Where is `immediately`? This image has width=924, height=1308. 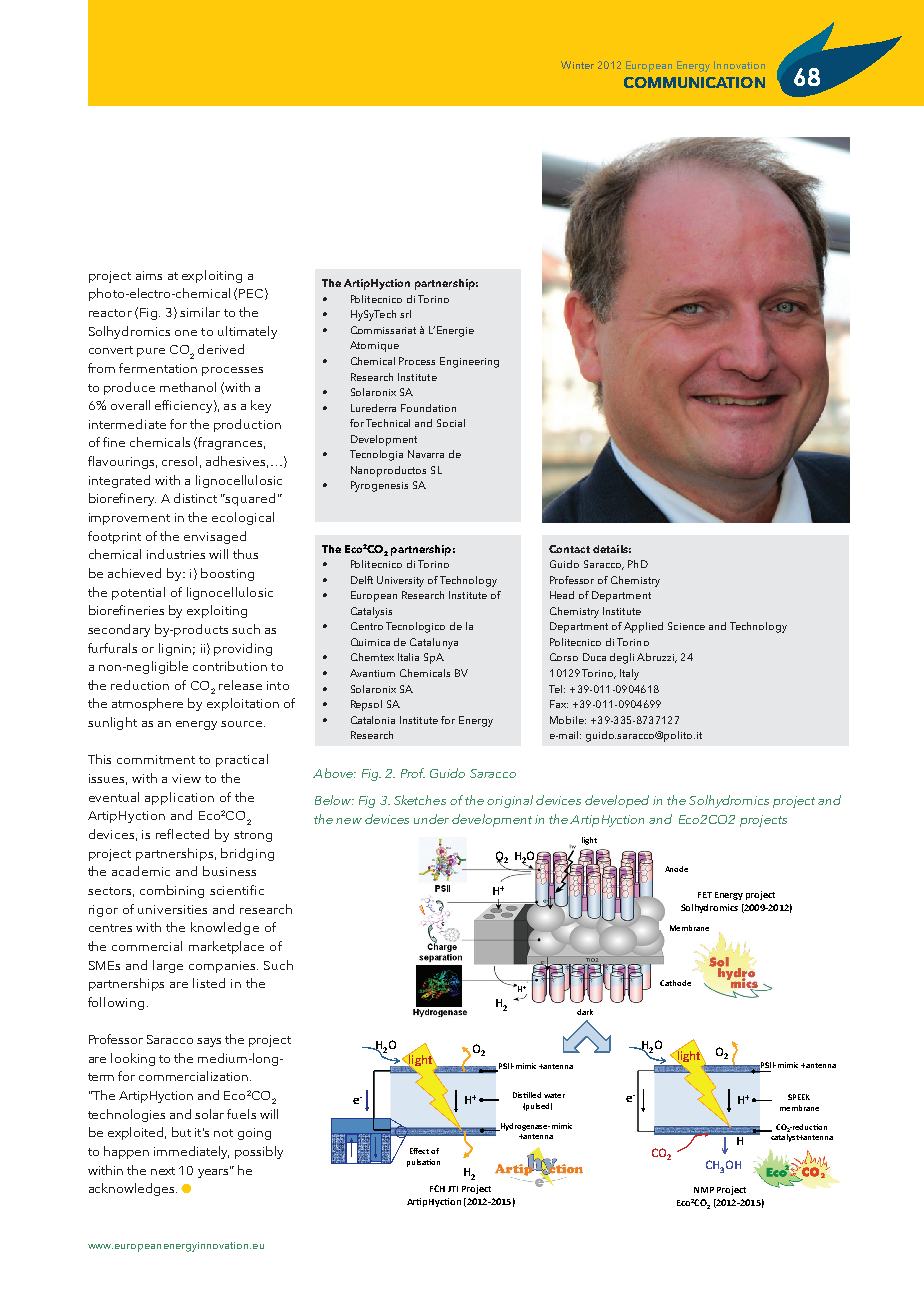 immediately is located at coordinates (191, 1152).
